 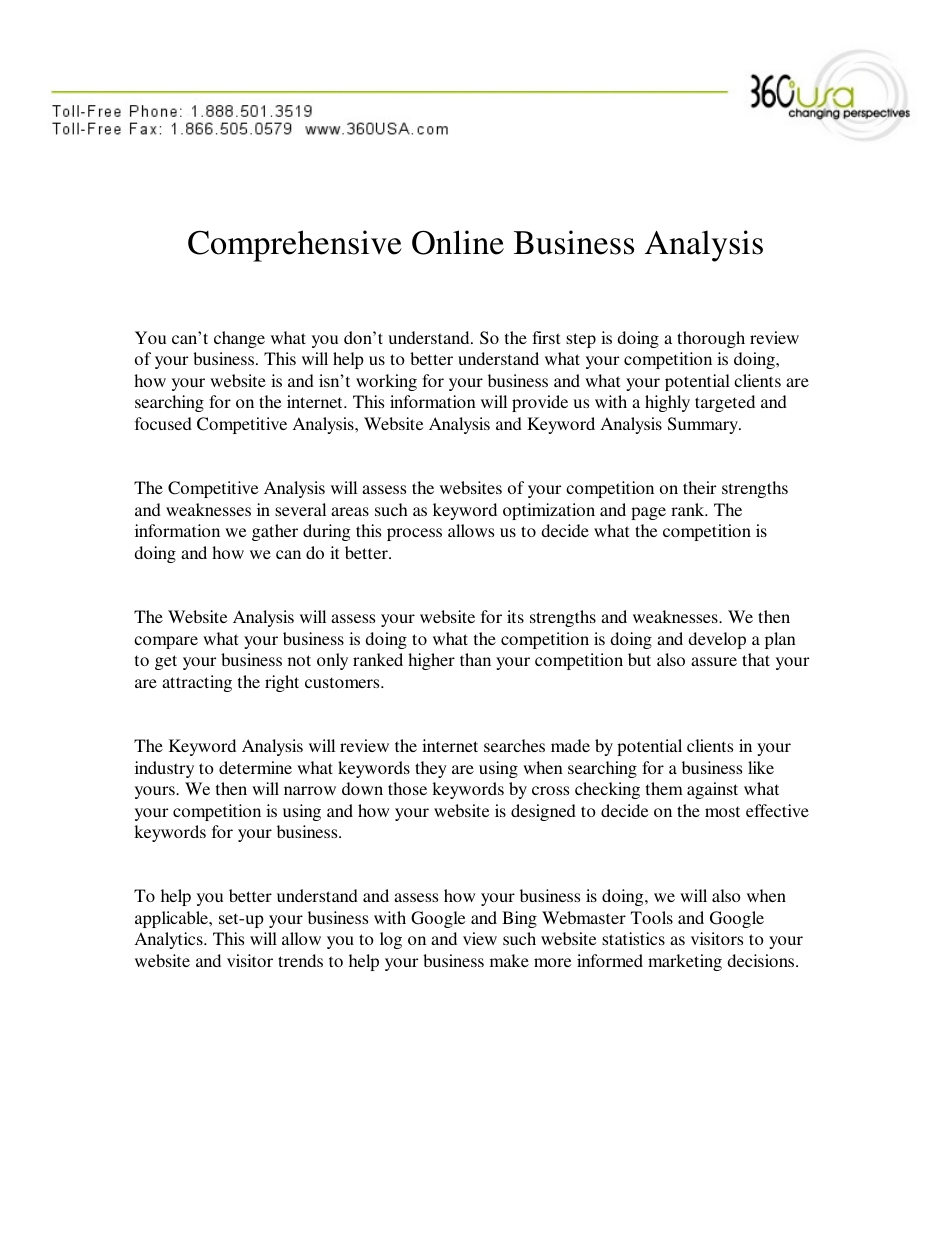 What do you see at coordinates (515, 616) in the page?
I see `its` at bounding box center [515, 616].
